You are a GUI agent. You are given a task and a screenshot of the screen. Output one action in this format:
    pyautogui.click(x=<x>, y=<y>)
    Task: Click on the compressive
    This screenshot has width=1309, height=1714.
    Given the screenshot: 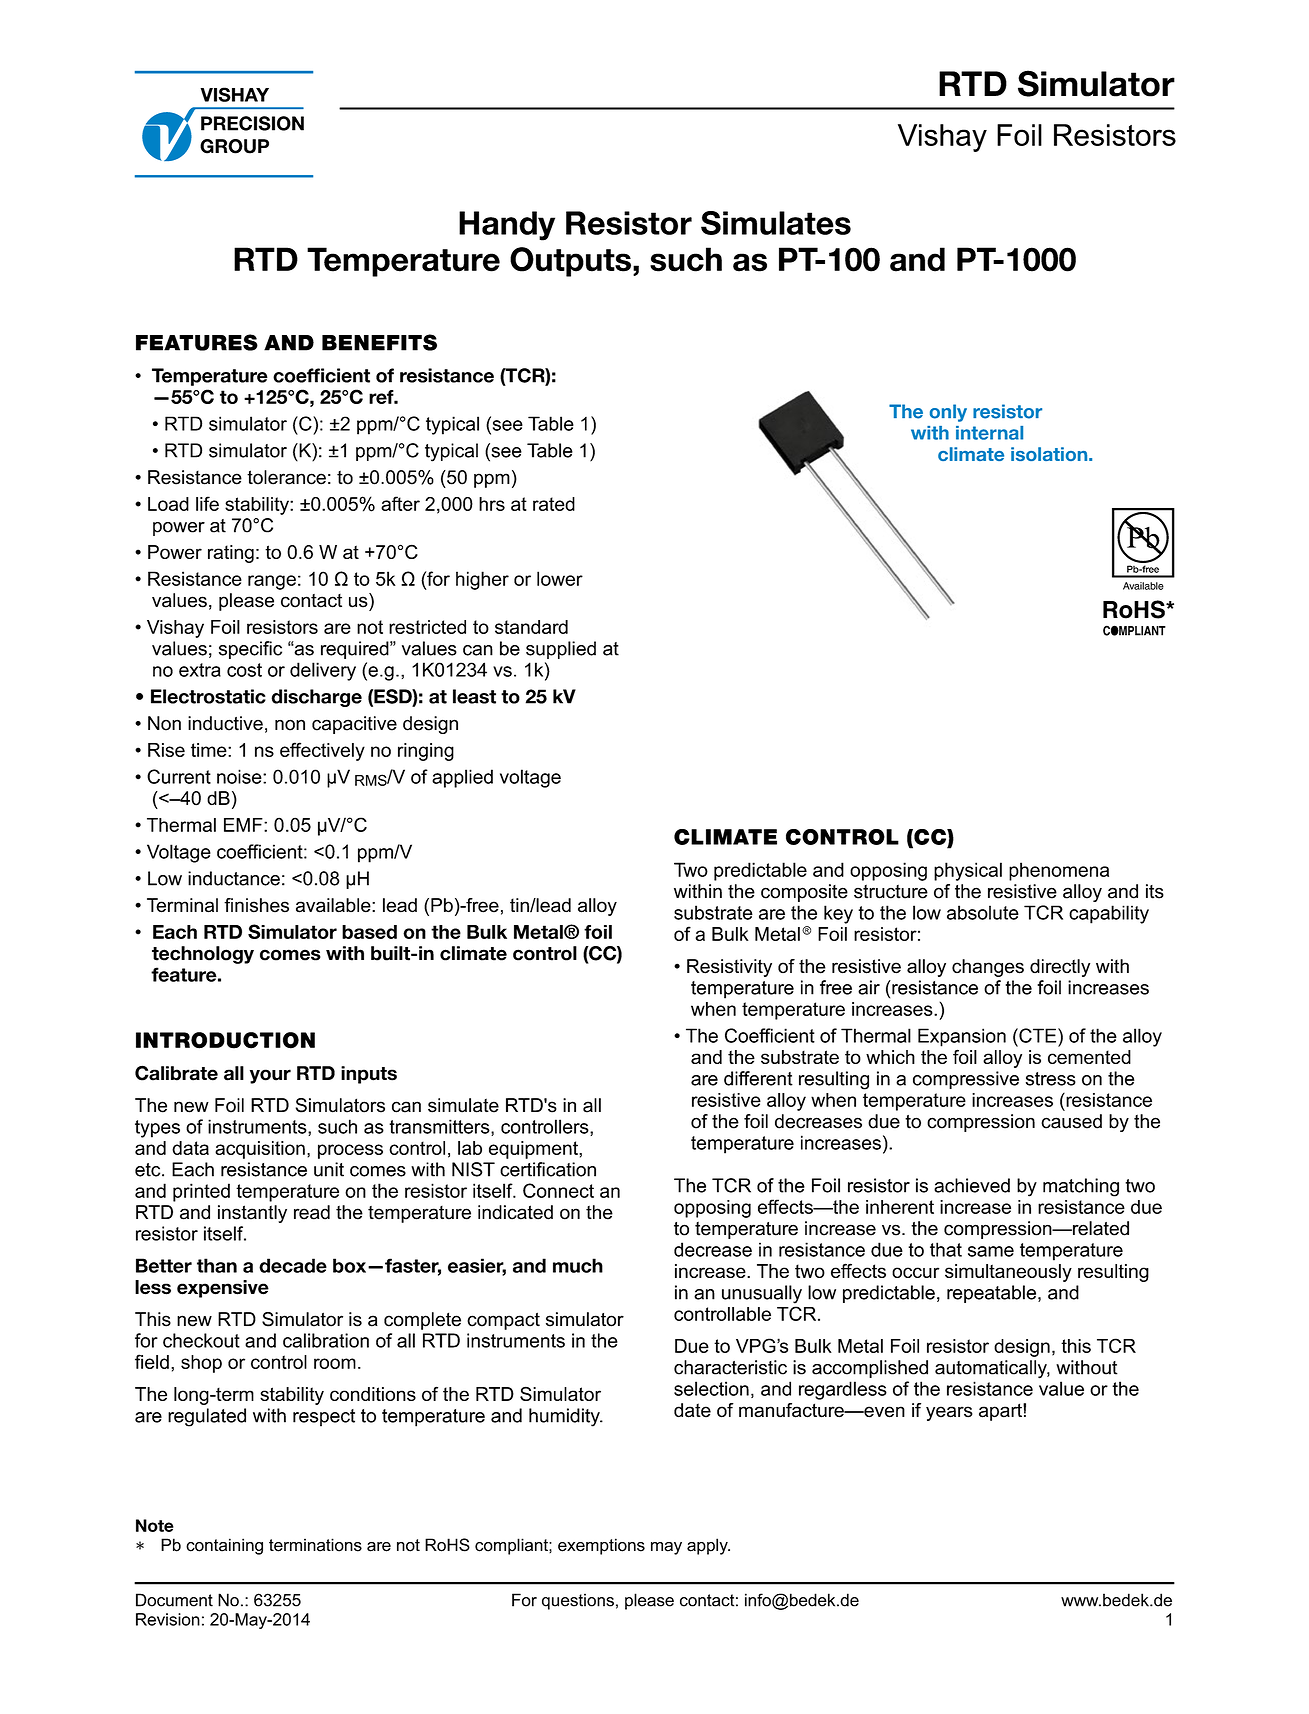 What is the action you would take?
    pyautogui.click(x=966, y=1080)
